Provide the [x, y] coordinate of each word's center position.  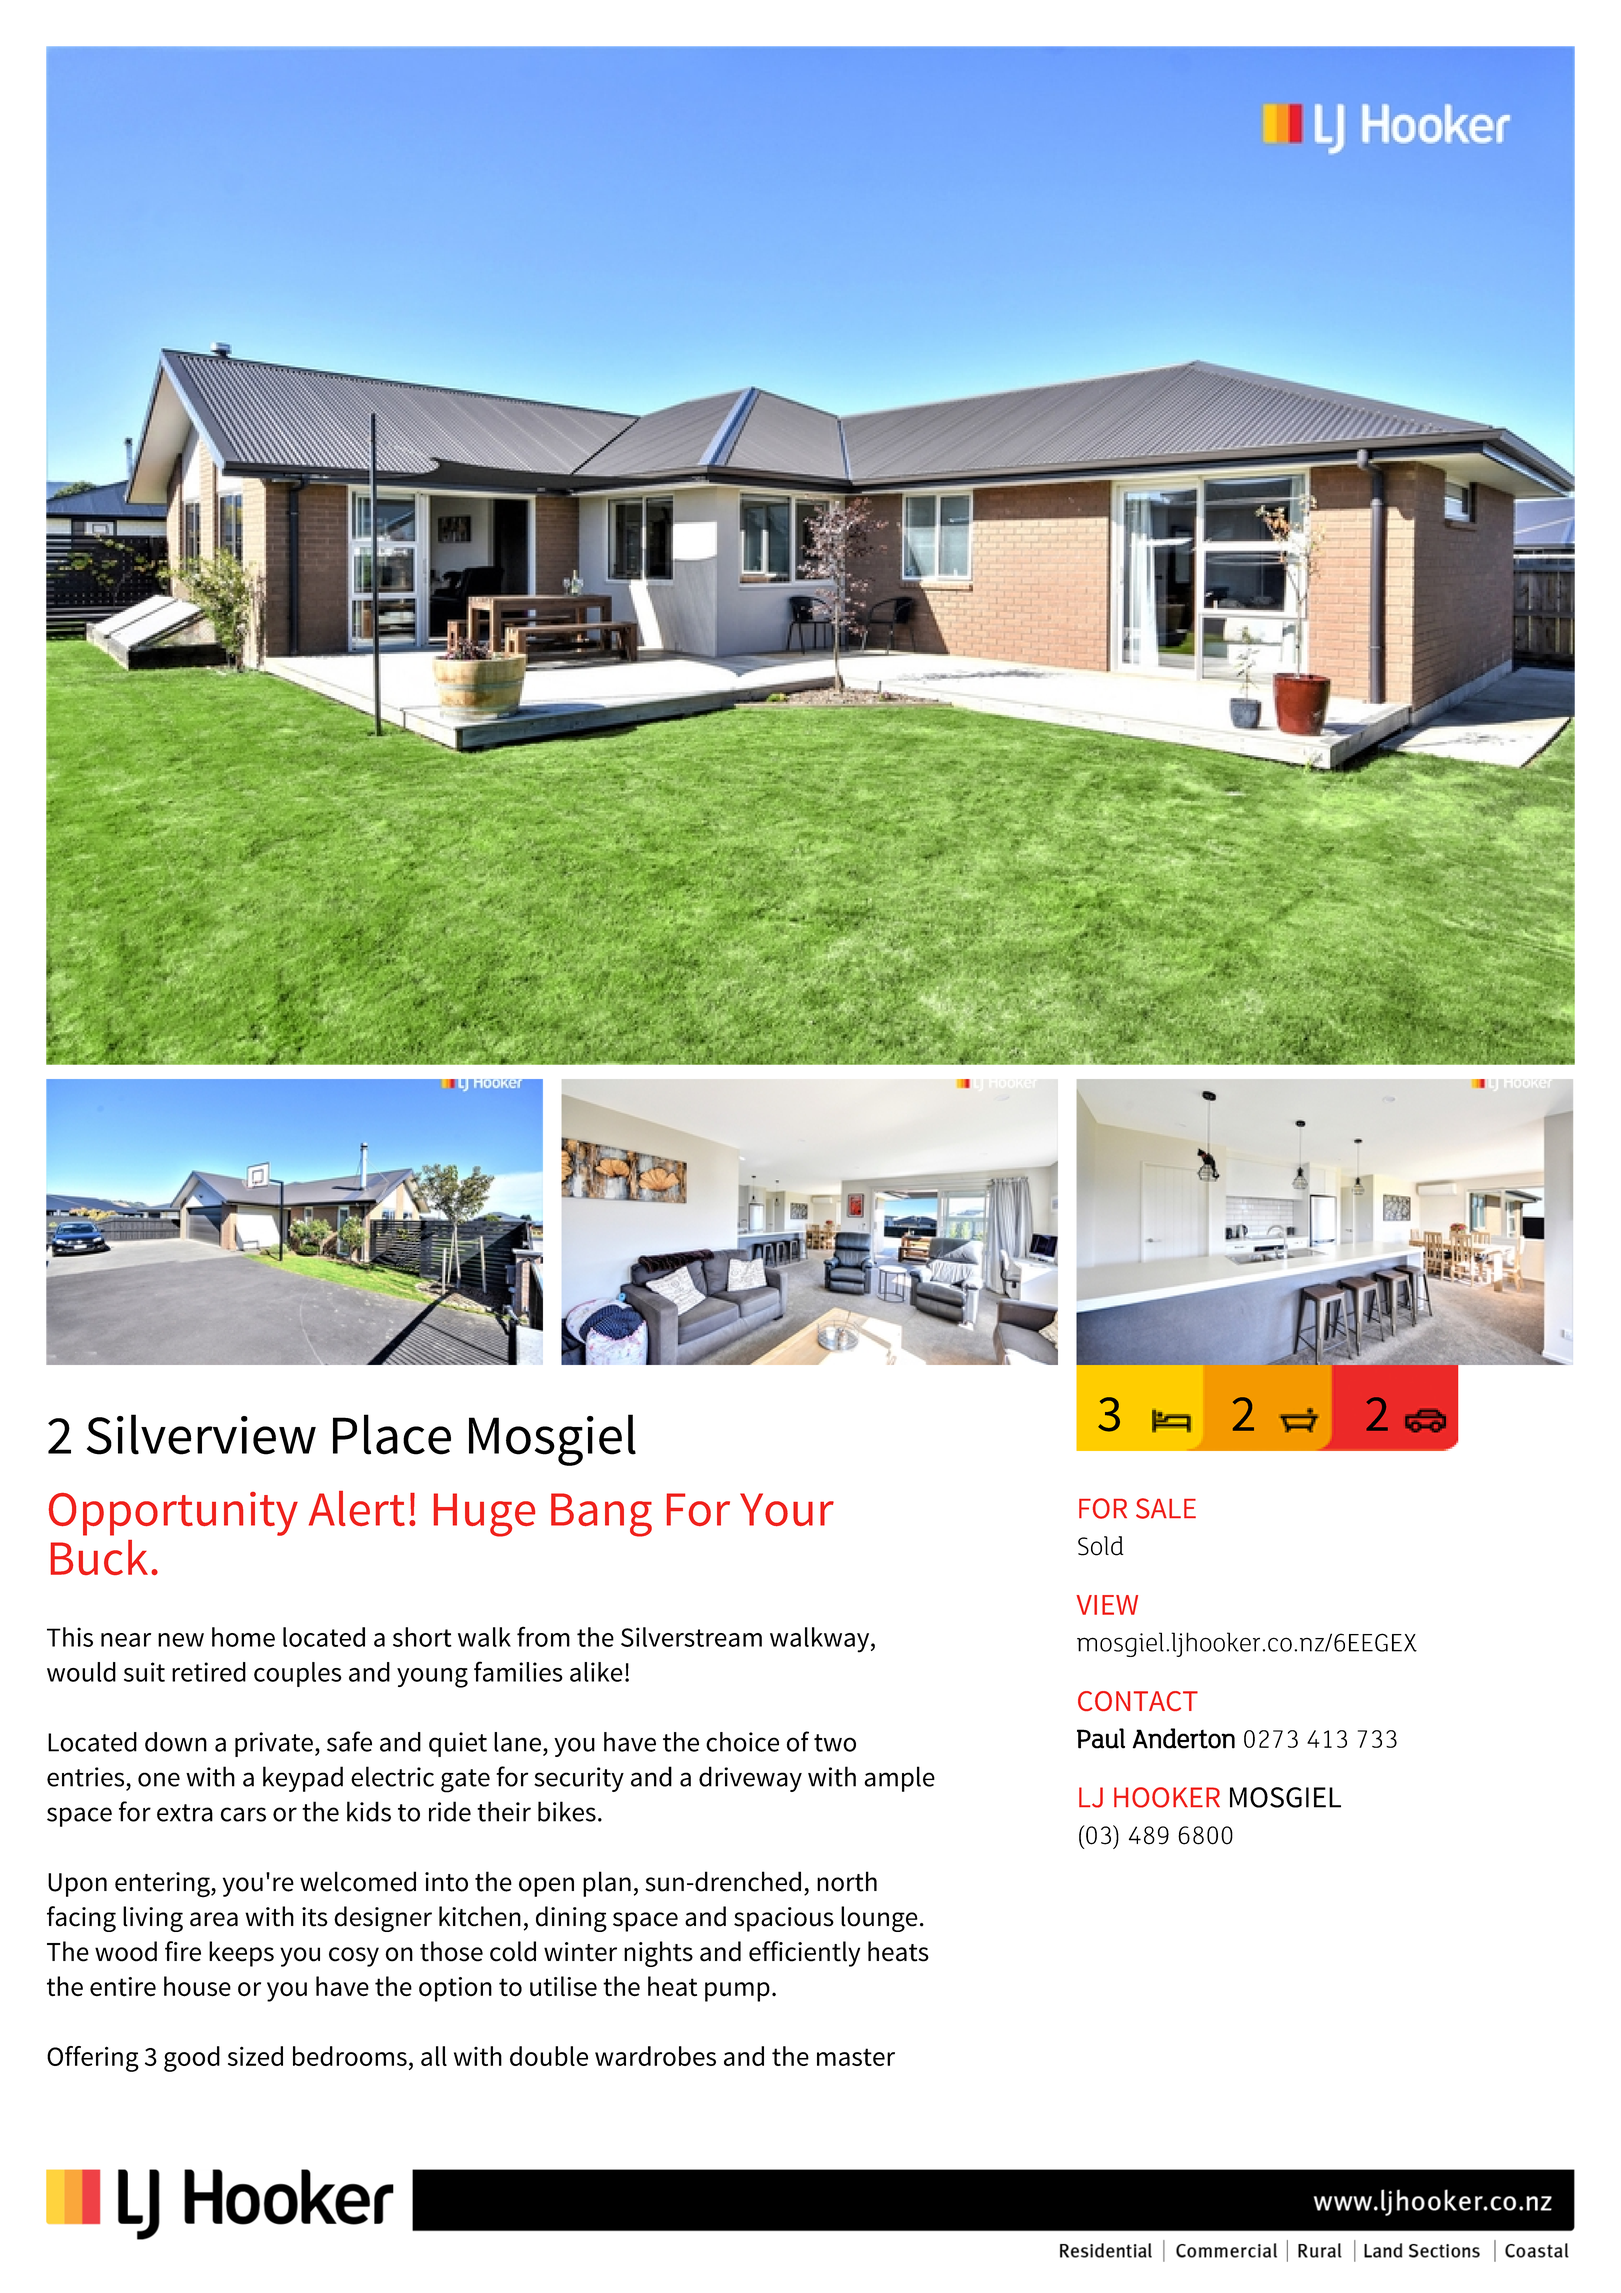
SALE [1166, 1508]
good [192, 2059]
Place [392, 1434]
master [856, 2057]
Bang [601, 1515]
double [549, 2056]
